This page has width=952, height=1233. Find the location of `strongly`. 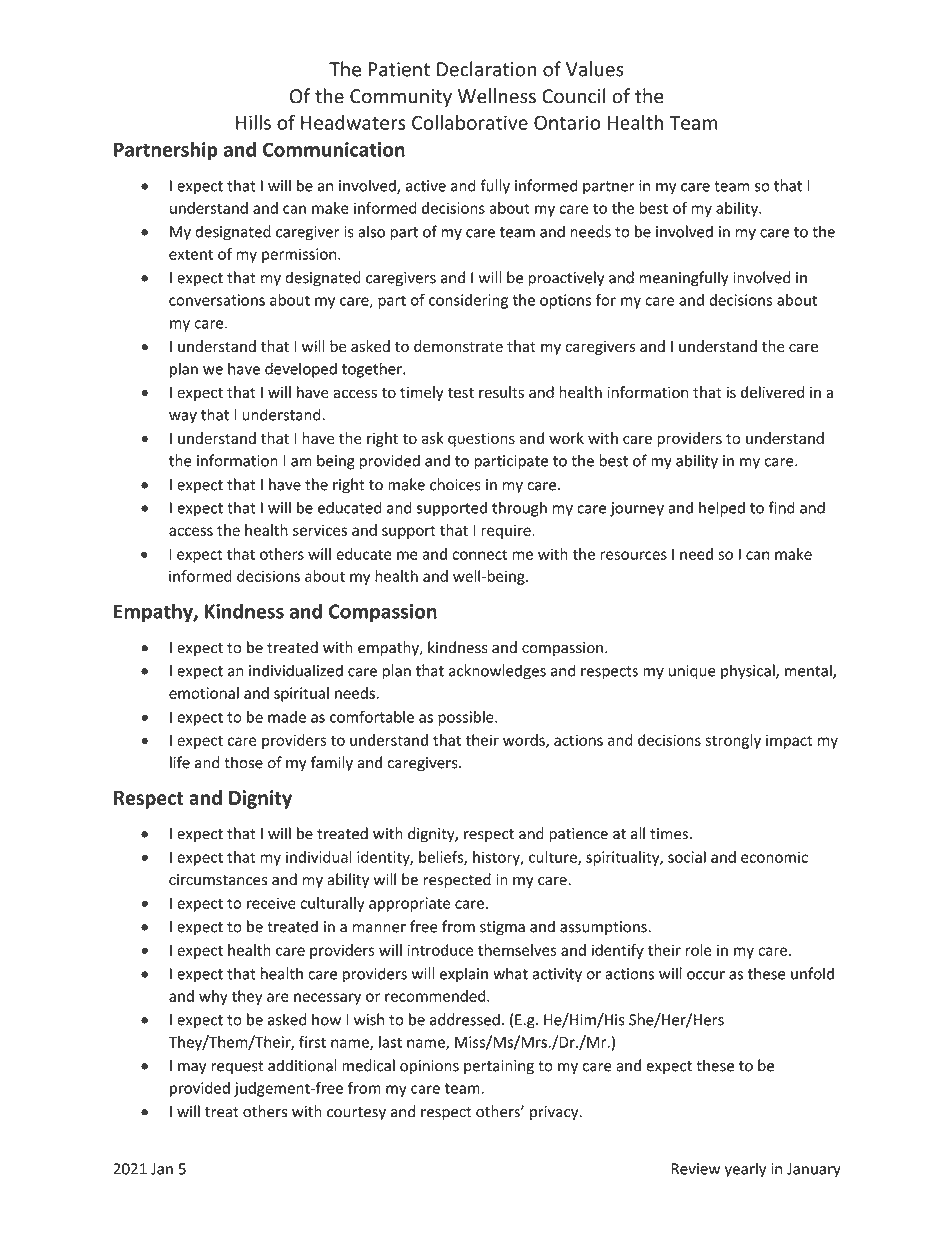

strongly is located at coordinates (733, 741).
